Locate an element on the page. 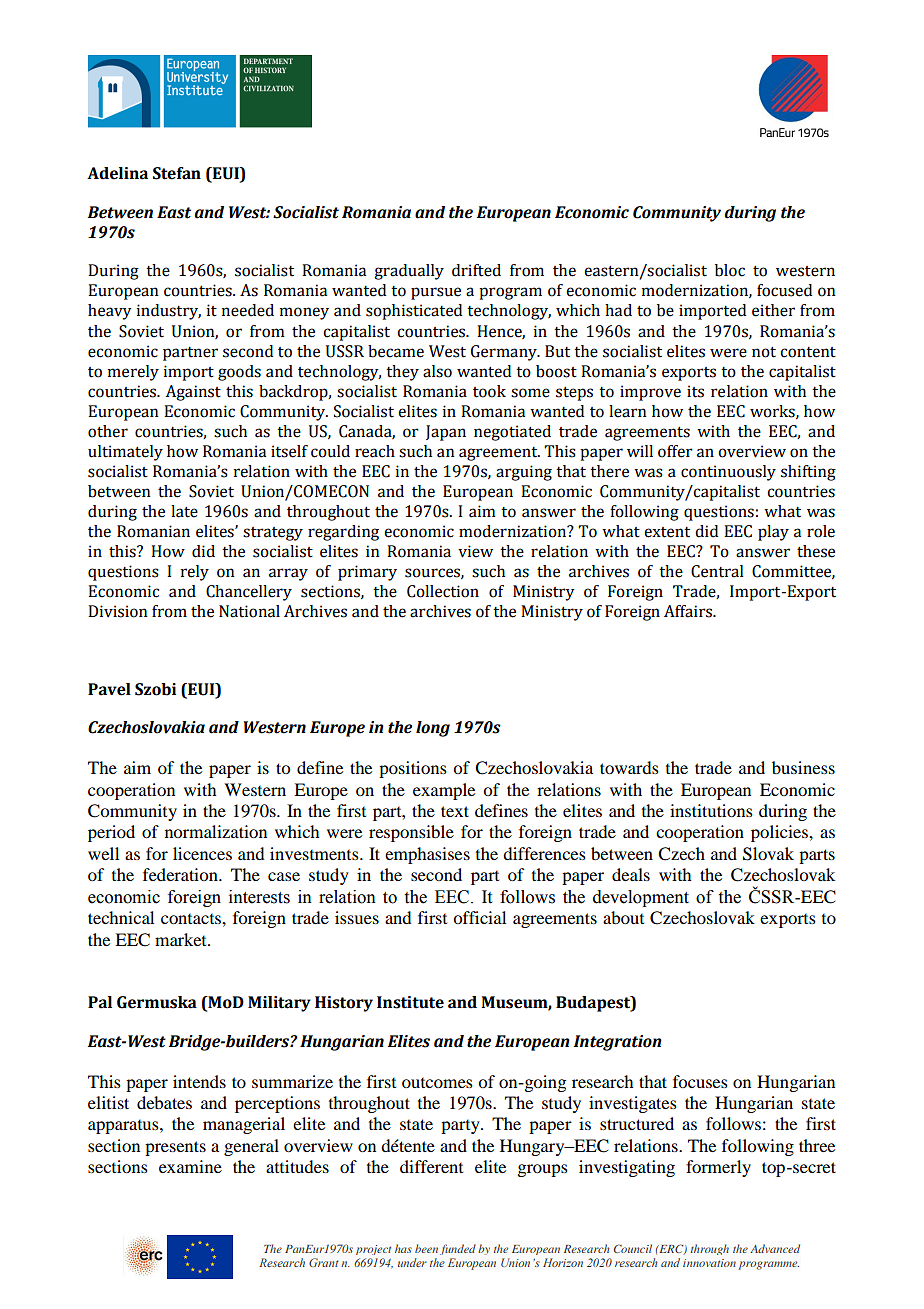  market is located at coordinates (182, 939).
